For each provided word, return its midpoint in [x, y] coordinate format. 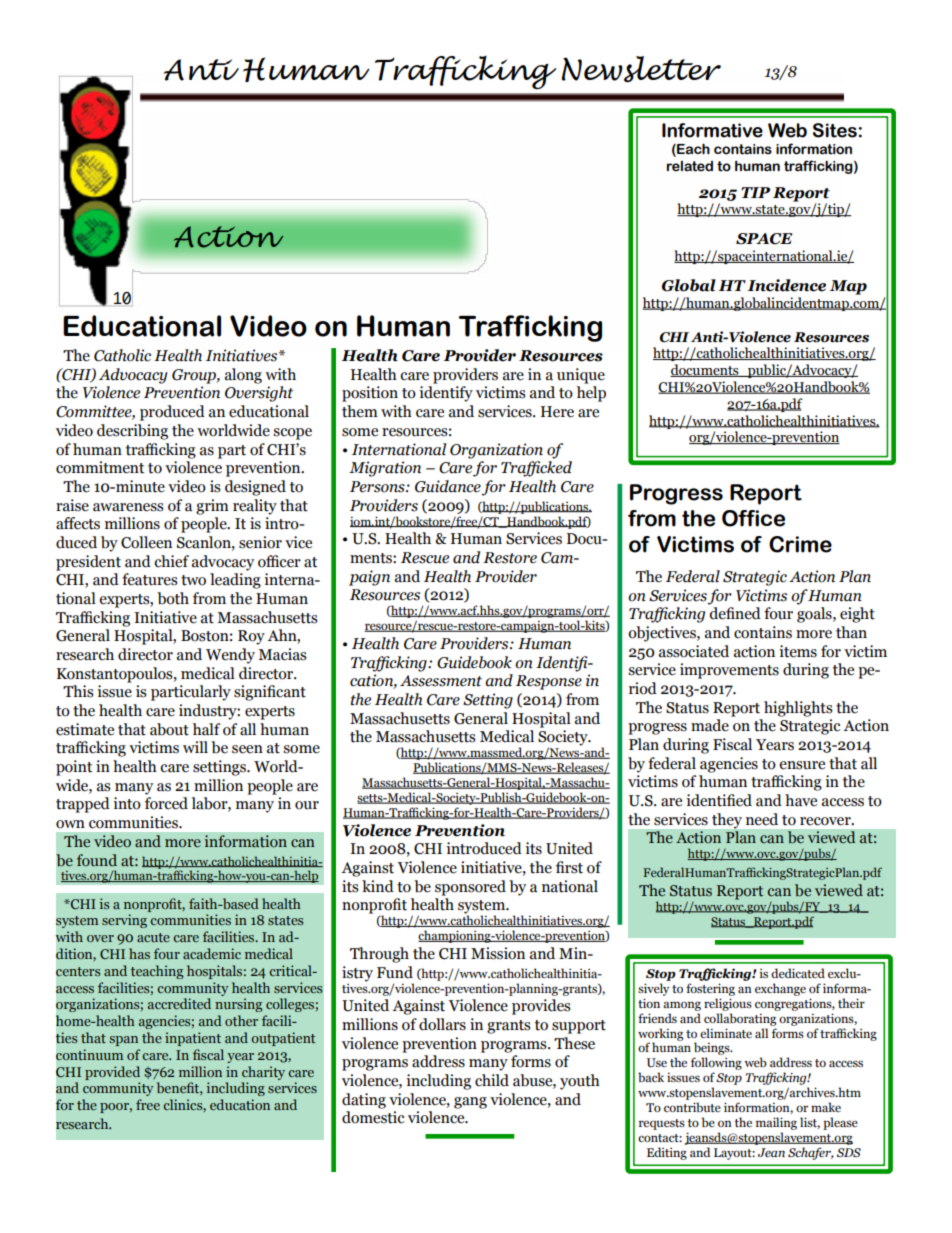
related [690, 166]
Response [549, 682]
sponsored [470, 888]
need [762, 819]
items [798, 651]
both [173, 598]
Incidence [786, 285]
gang [470, 1103]
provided [112, 1073]
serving [124, 921]
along [243, 376]
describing [132, 432]
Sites [835, 130]
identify [446, 394]
